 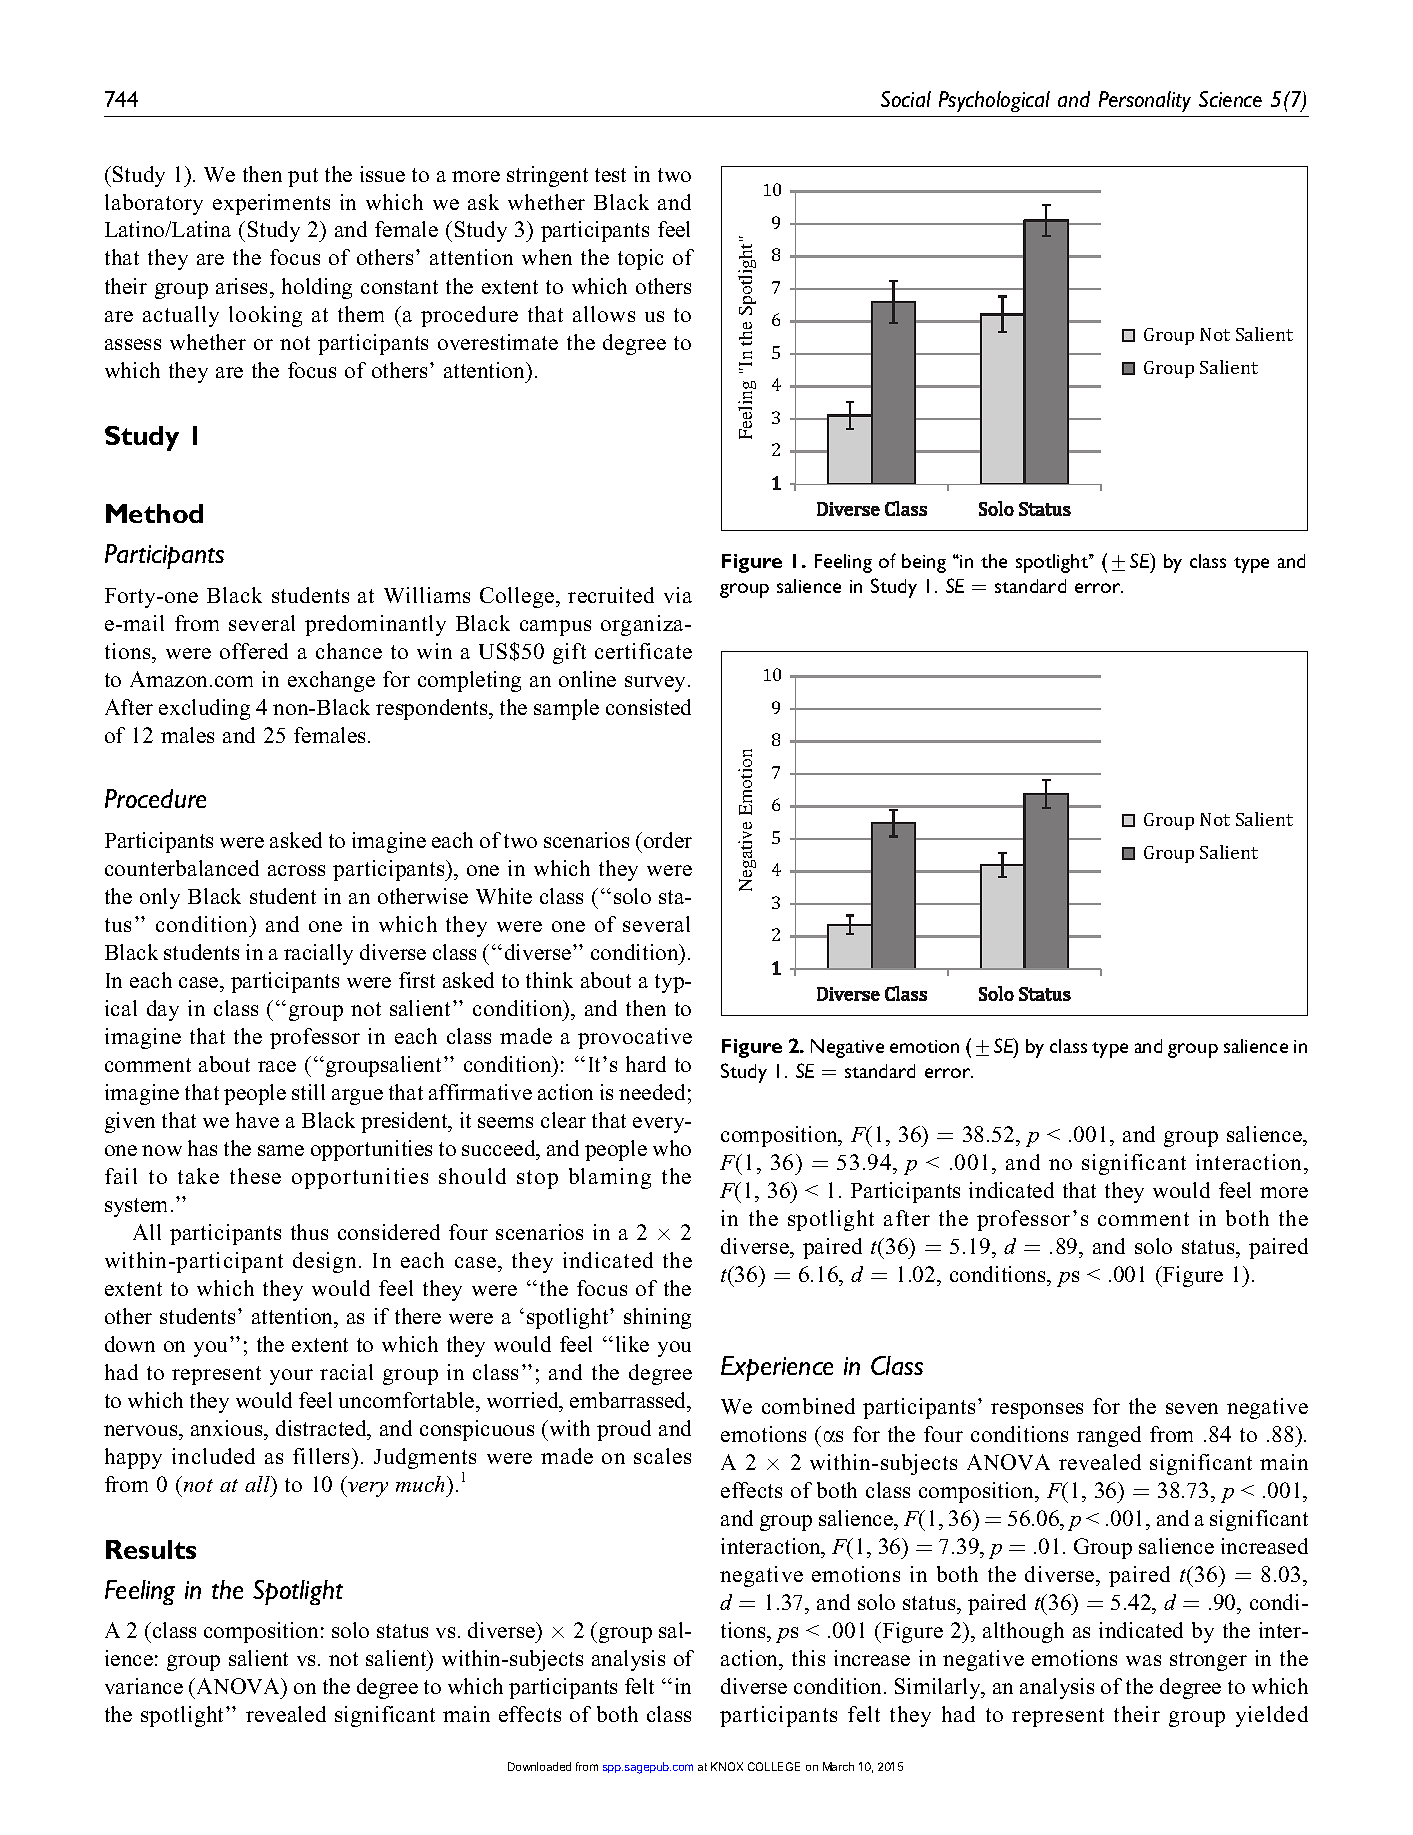 I want to click on was, so click(x=1143, y=1660).
